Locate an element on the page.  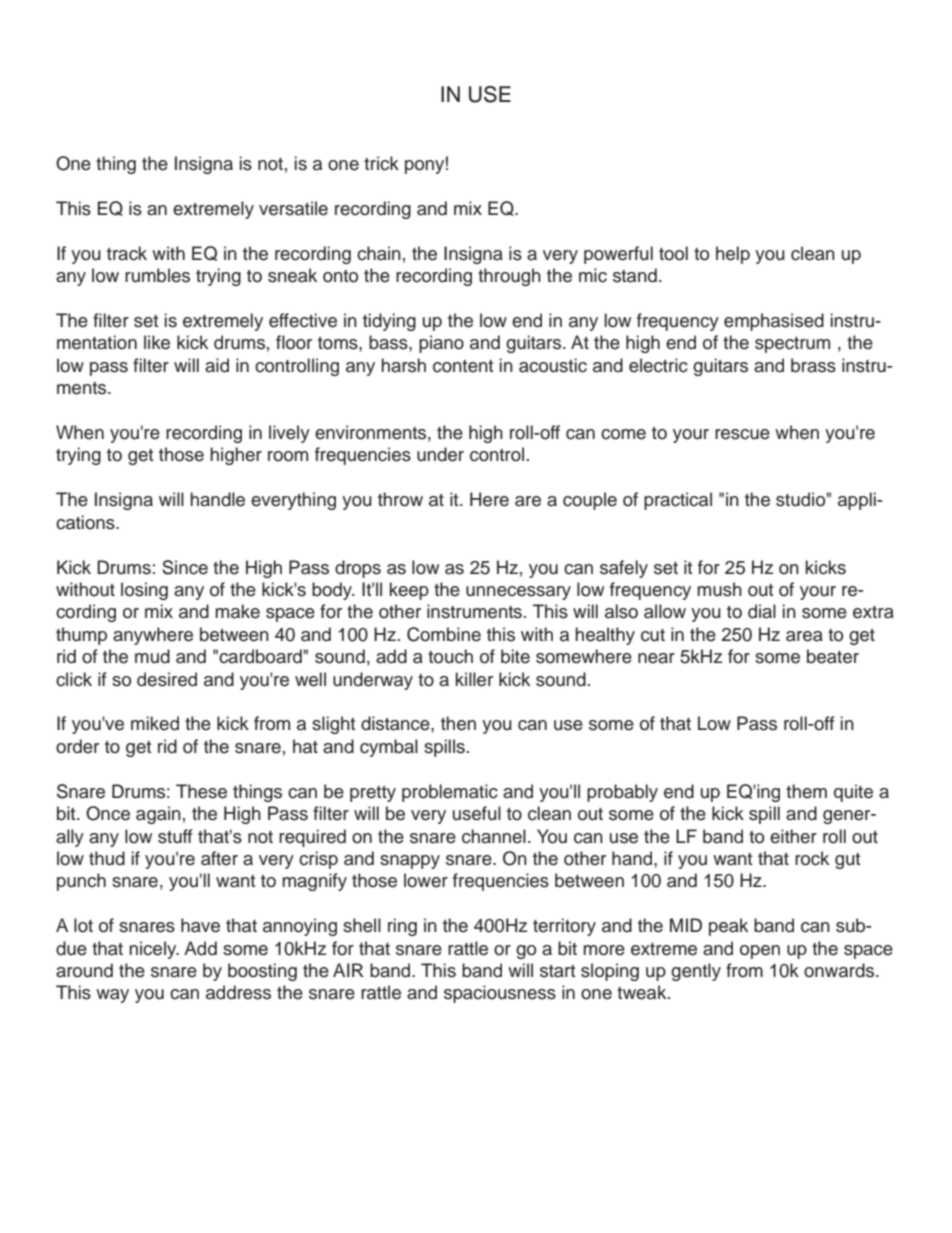
versatile is located at coordinates (293, 208).
